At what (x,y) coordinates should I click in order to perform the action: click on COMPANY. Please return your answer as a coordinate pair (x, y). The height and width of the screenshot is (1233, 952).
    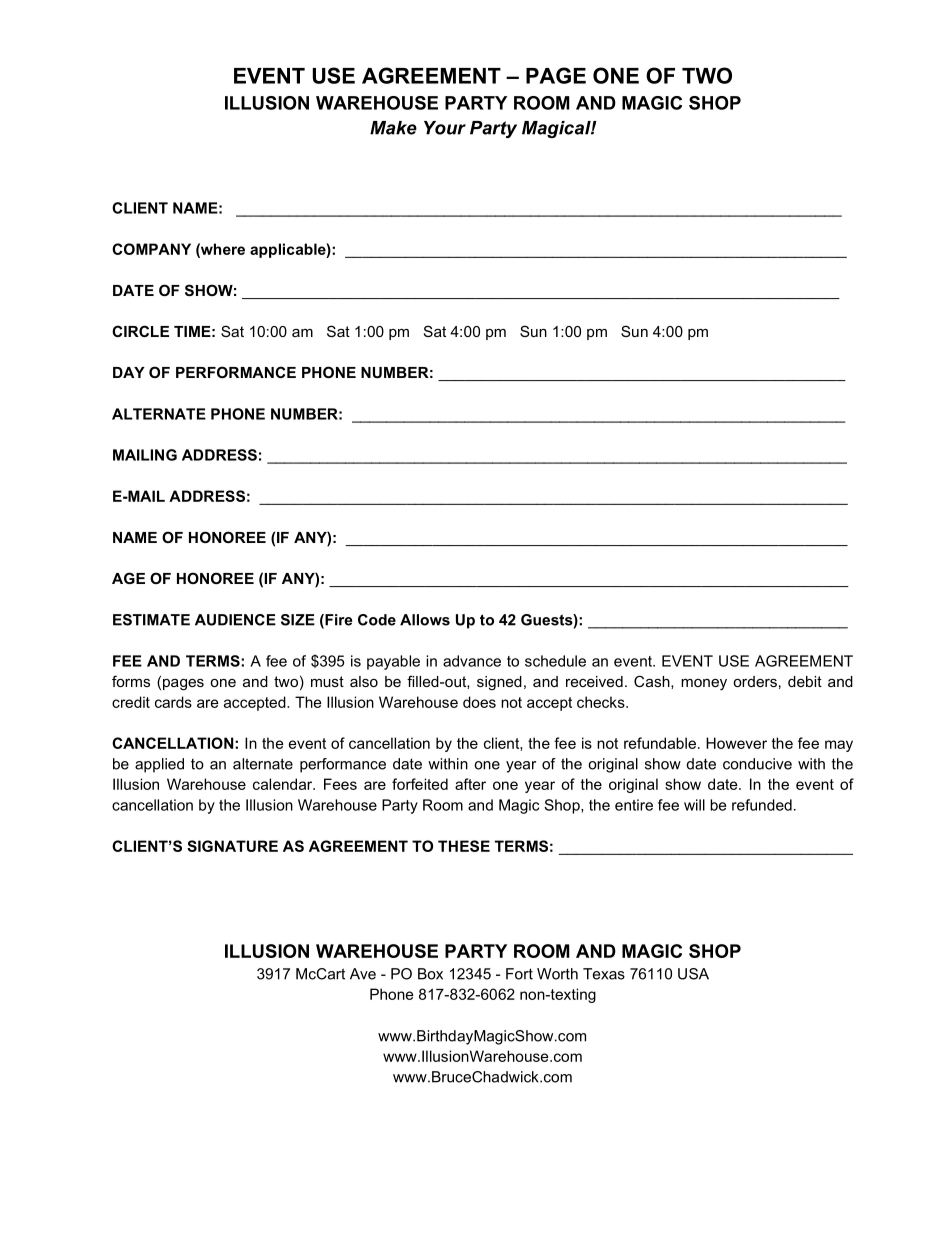
    Looking at the image, I should click on (151, 249).
